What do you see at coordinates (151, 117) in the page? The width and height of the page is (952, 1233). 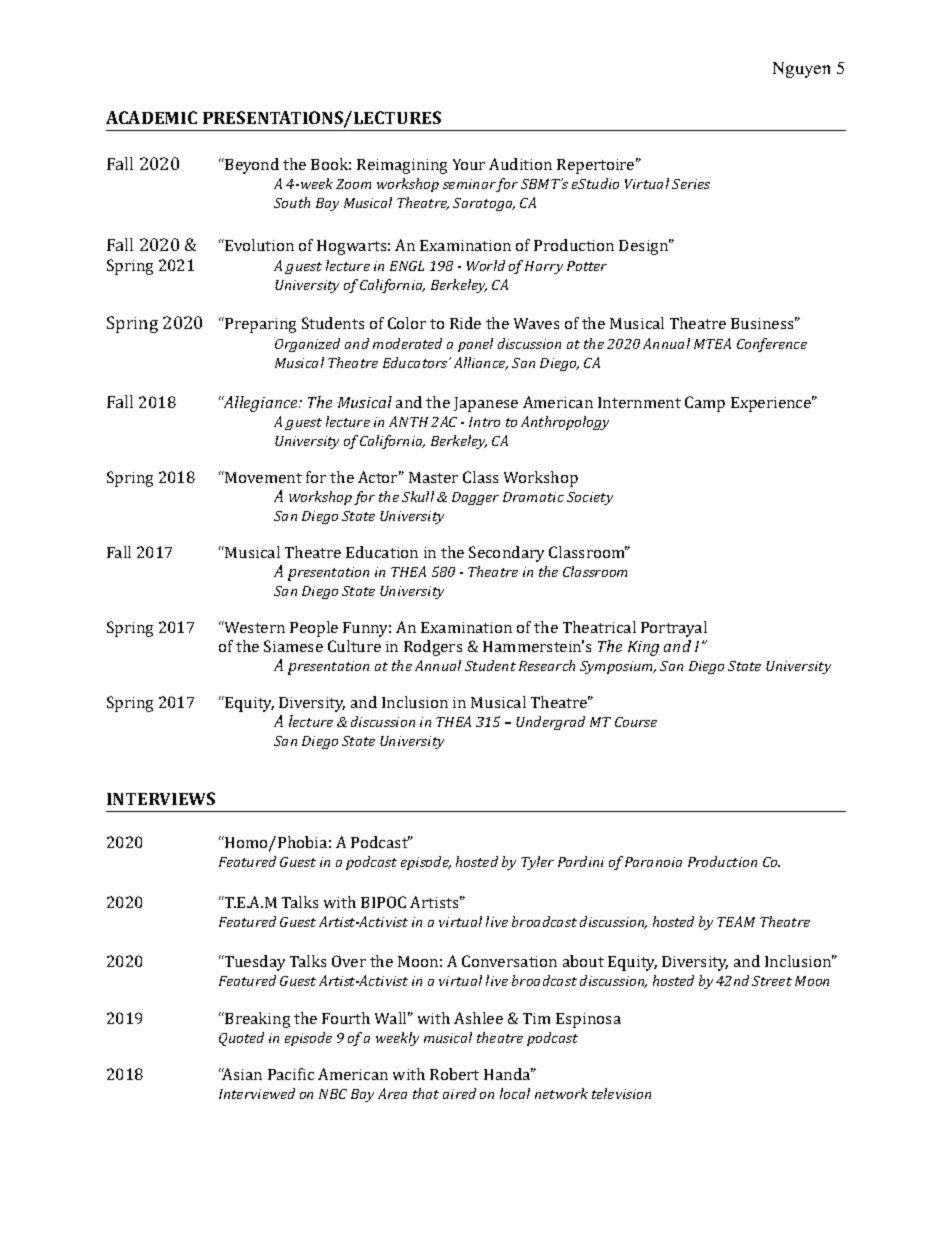 I see `ACADEMIC` at bounding box center [151, 117].
